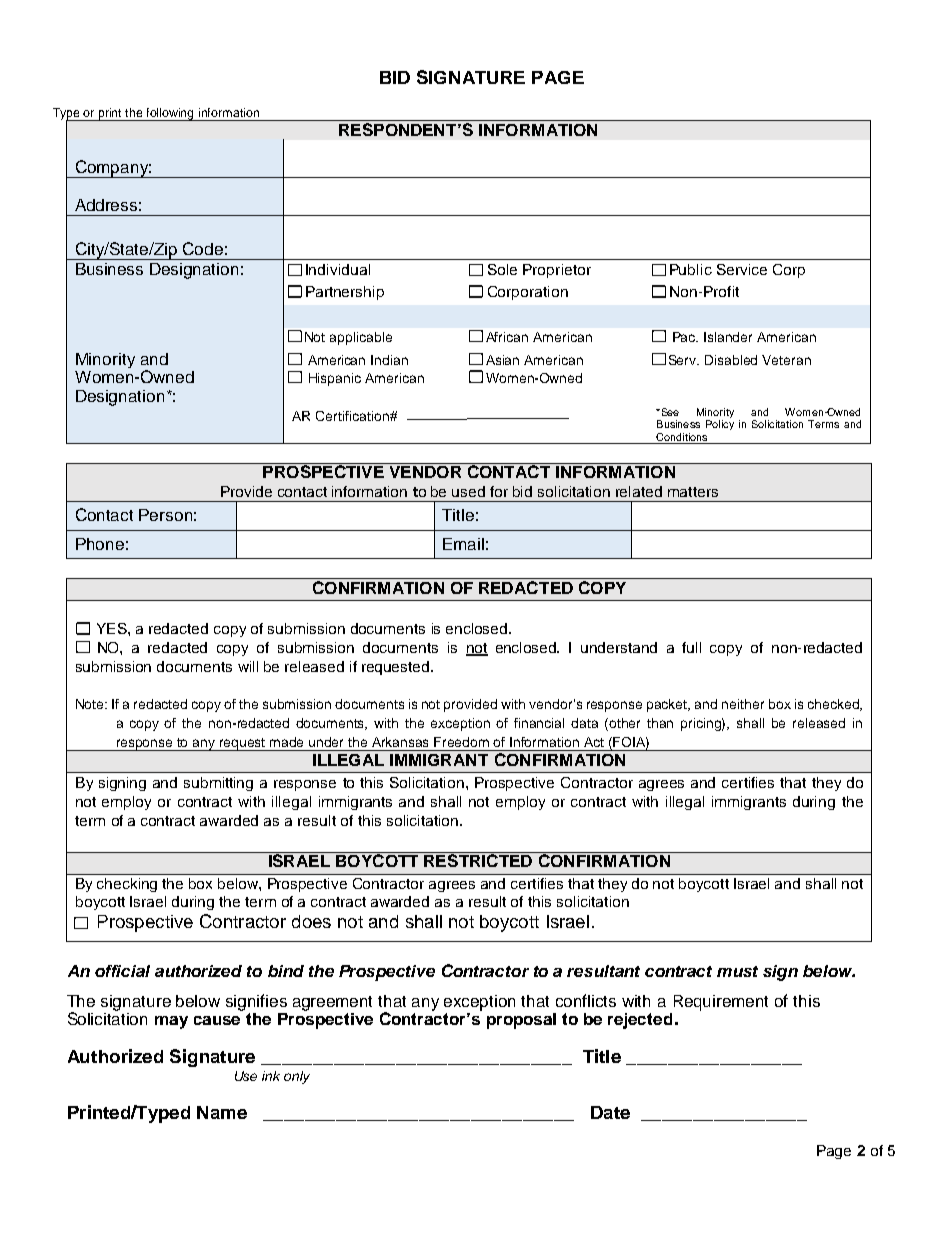  Describe the element at coordinates (721, 1003) in the screenshot. I see `Requirement` at that location.
